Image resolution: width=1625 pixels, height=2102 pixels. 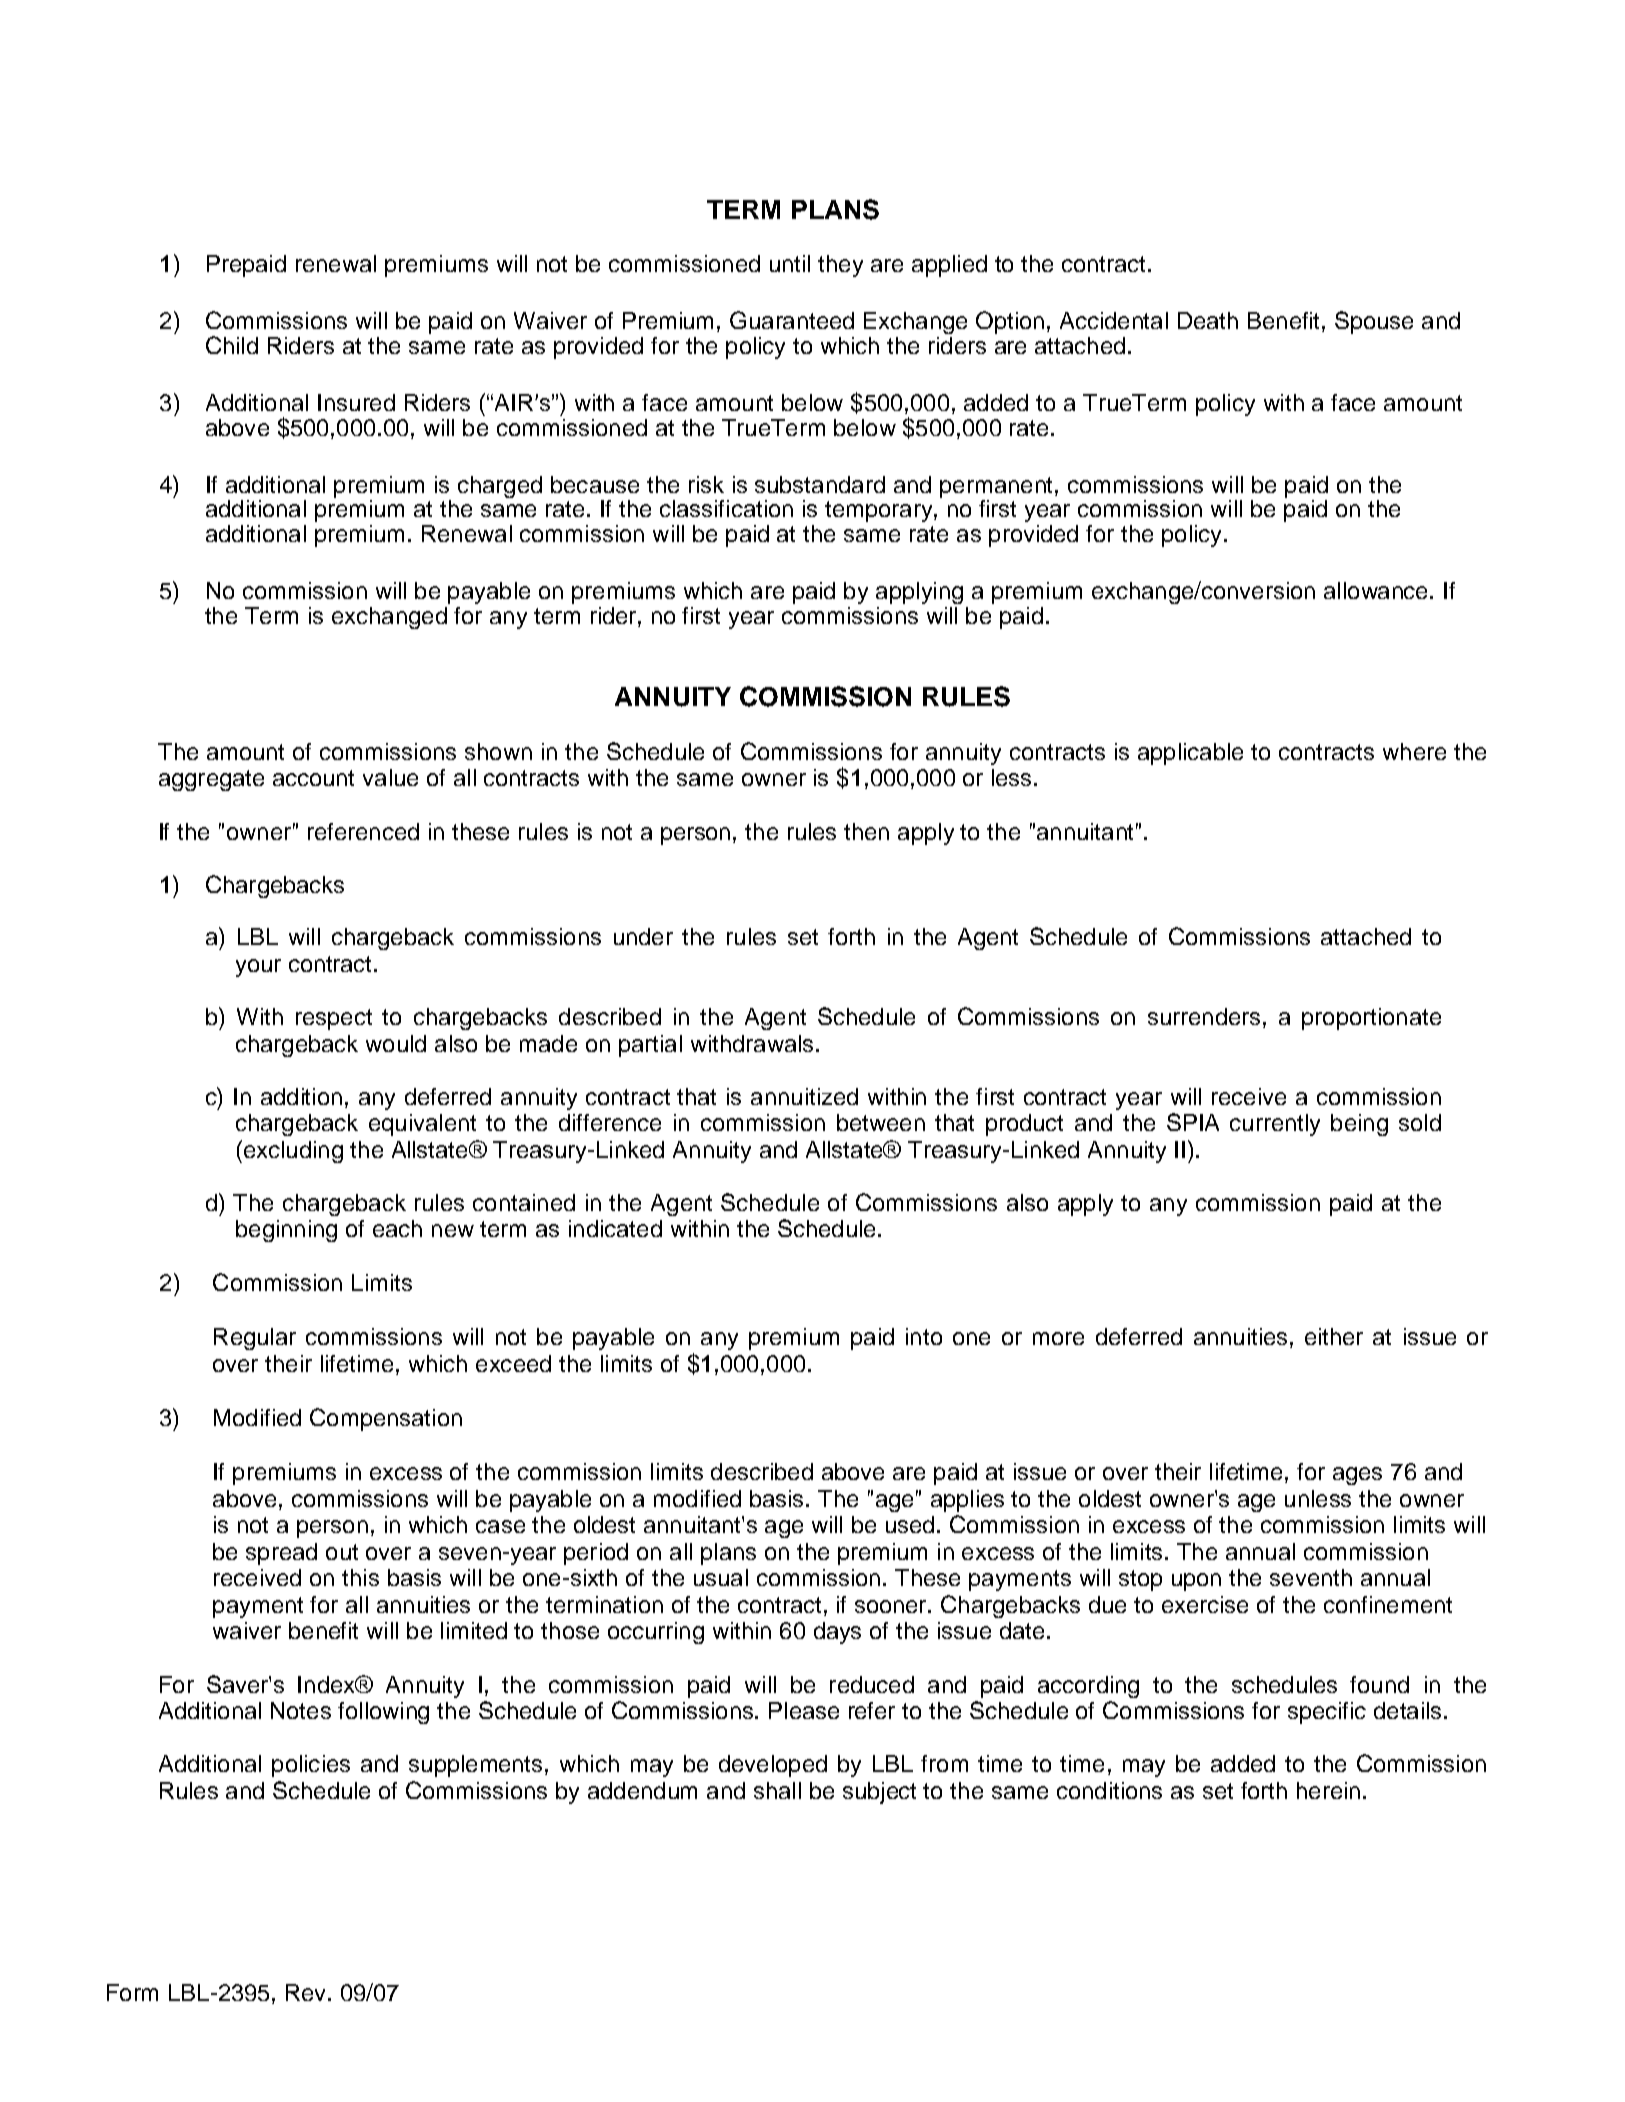 What do you see at coordinates (281, 1554) in the screenshot?
I see `spread` at bounding box center [281, 1554].
